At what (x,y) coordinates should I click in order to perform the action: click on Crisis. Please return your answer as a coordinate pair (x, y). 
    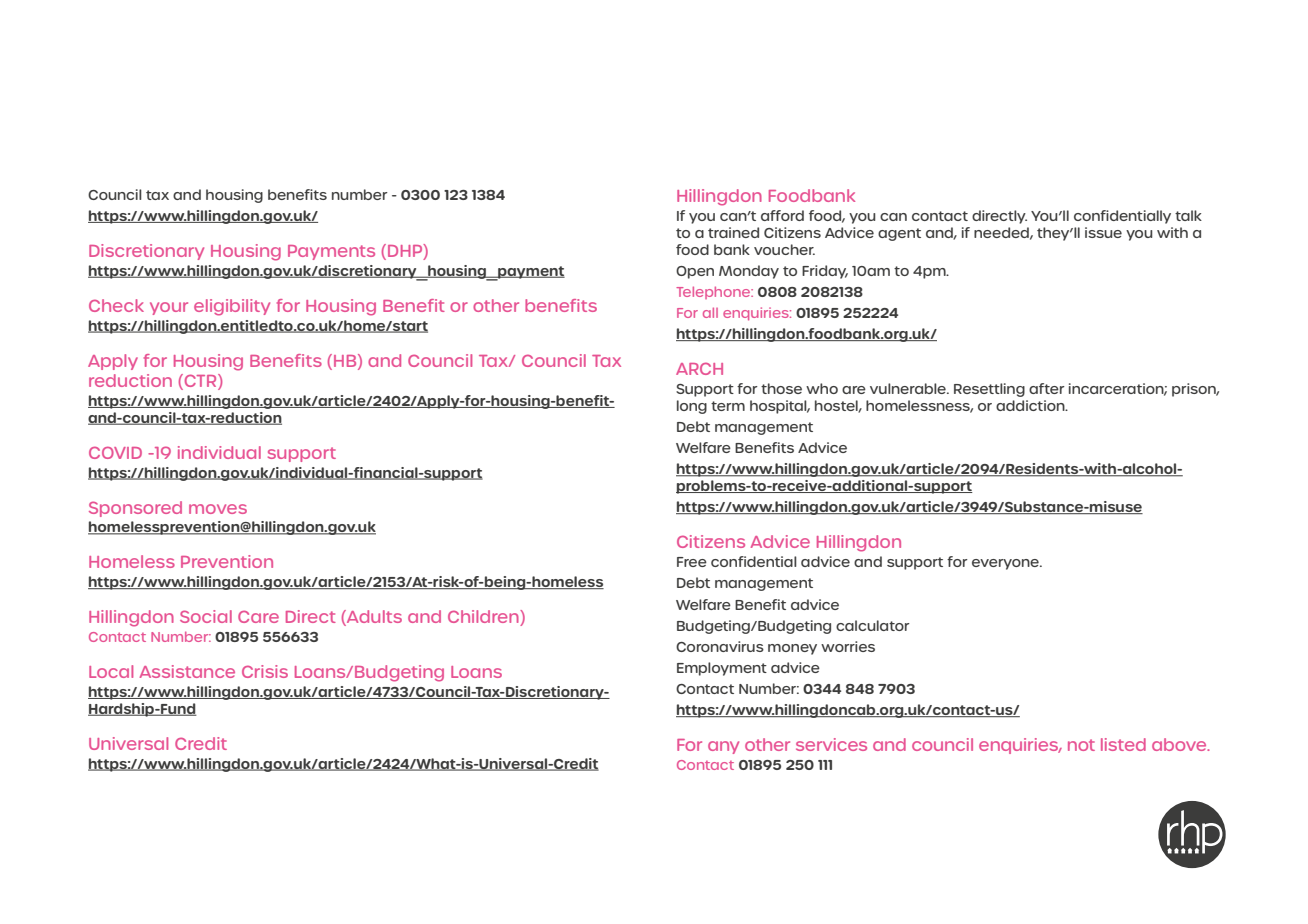
    Looking at the image, I should click on (265, 671).
